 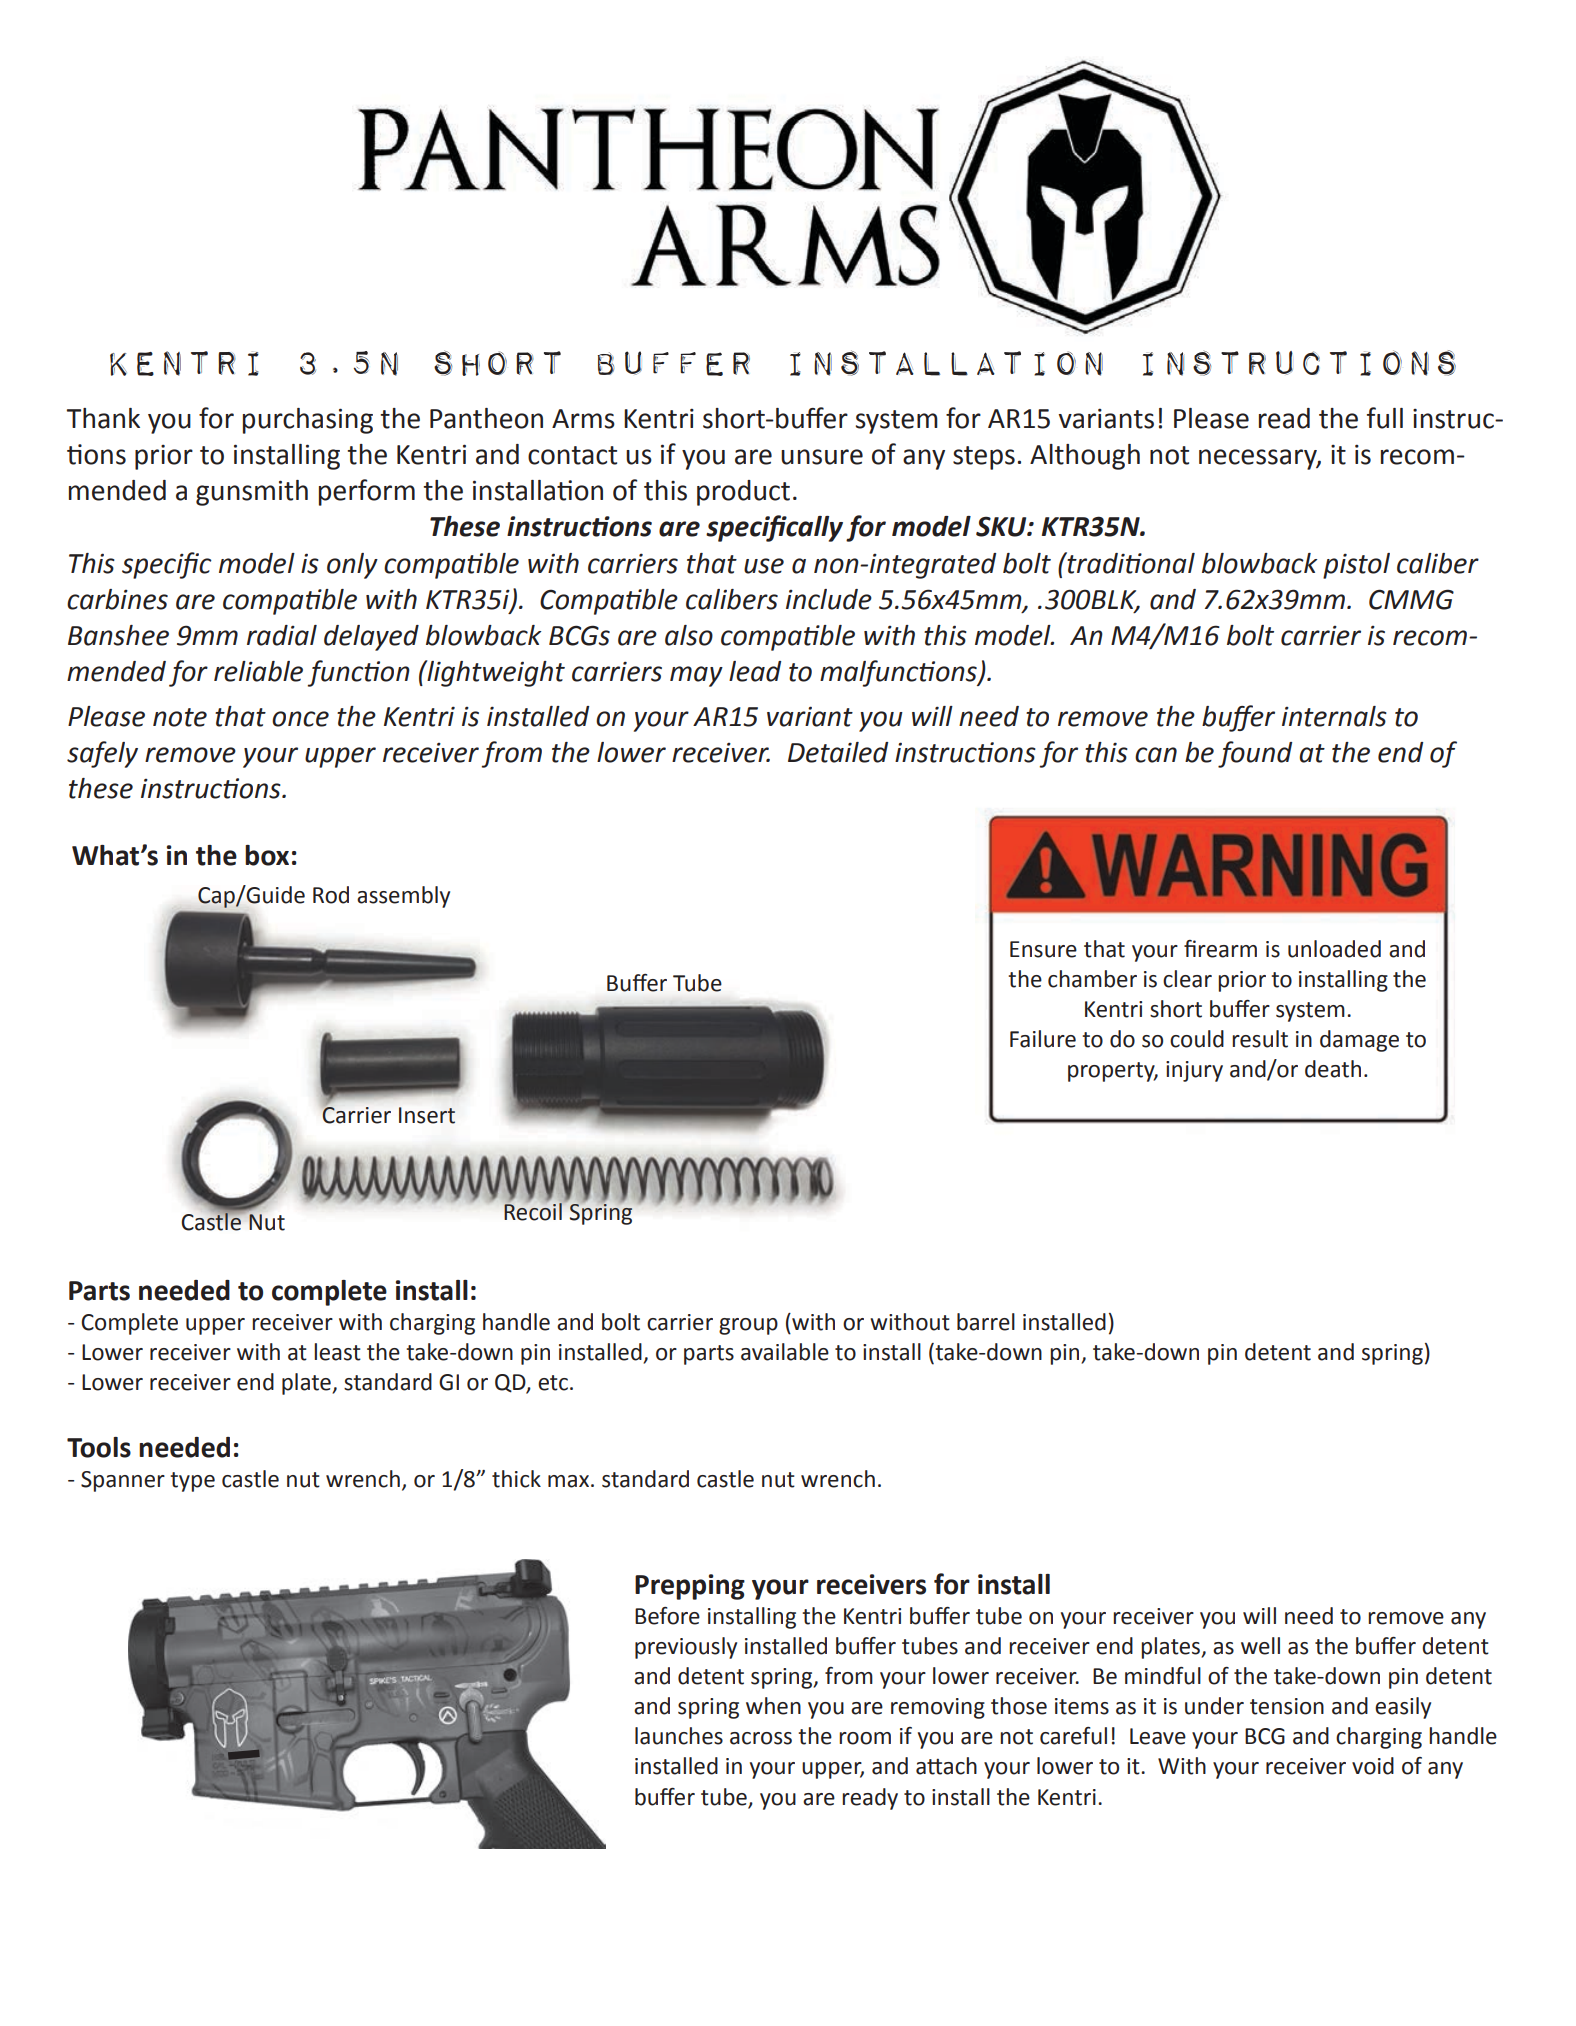 What do you see at coordinates (1255, 754) in the screenshot?
I see `found` at bounding box center [1255, 754].
